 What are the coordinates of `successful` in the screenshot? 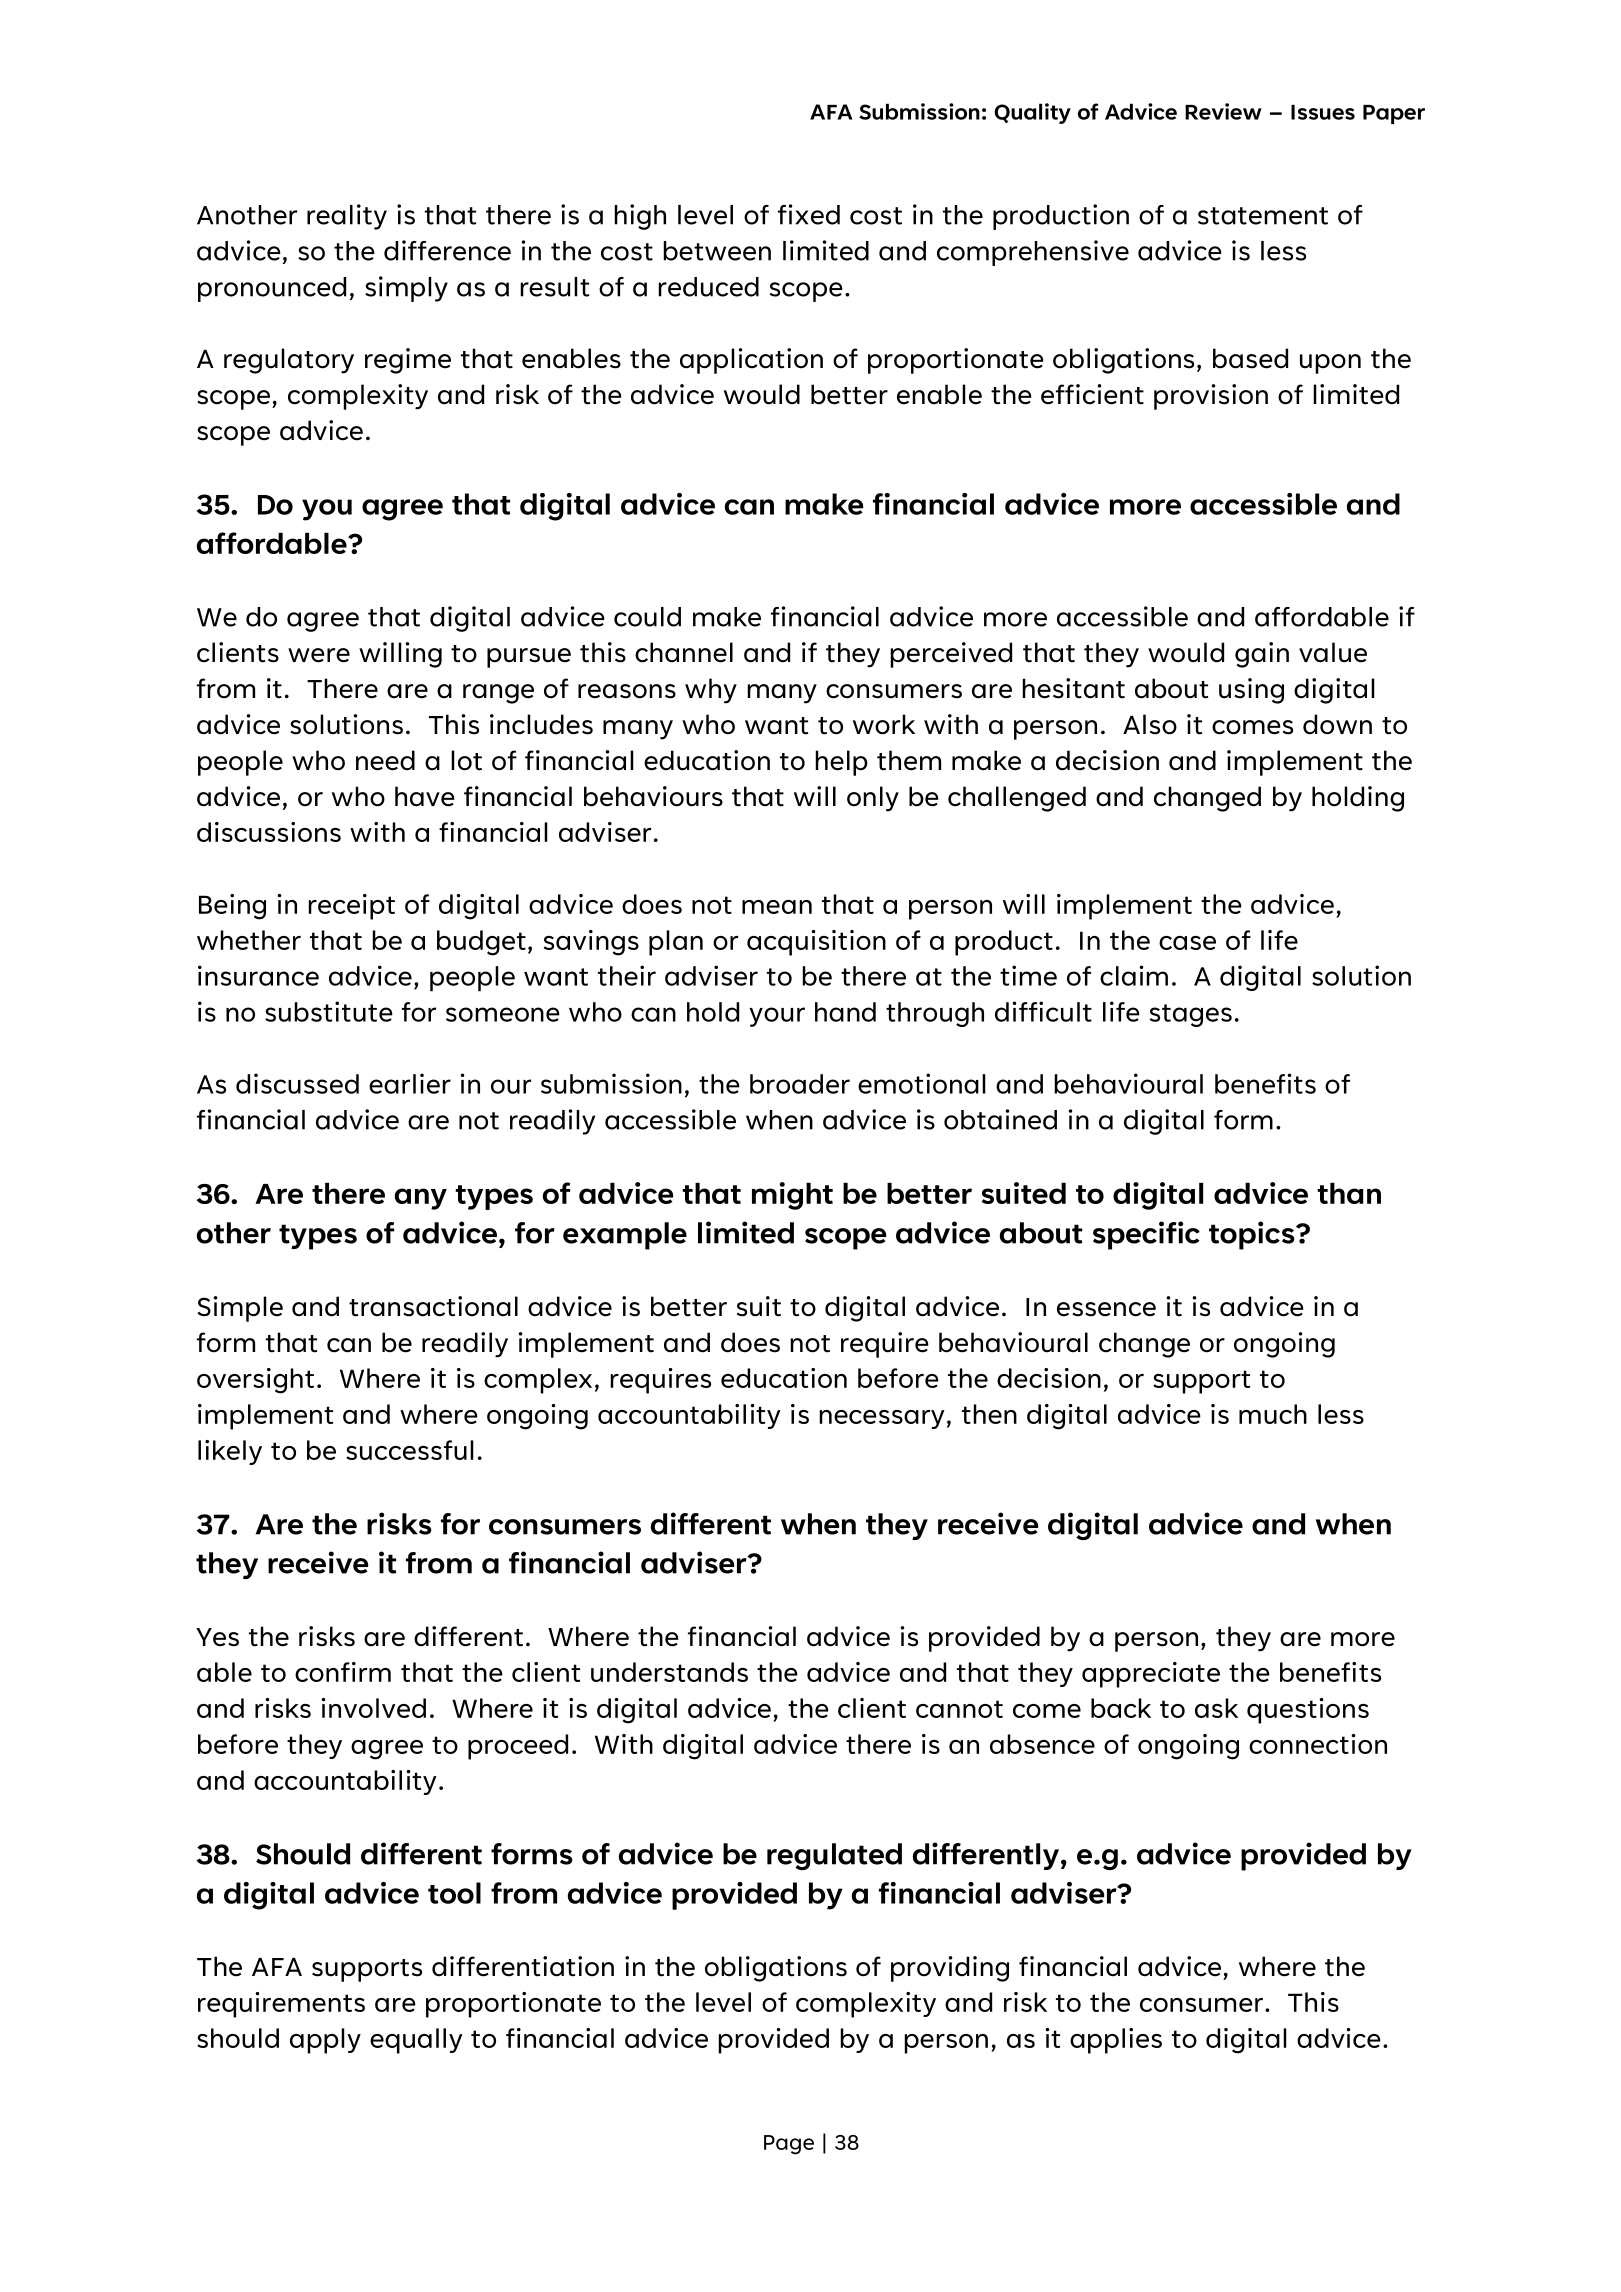 It's located at (410, 1450).
